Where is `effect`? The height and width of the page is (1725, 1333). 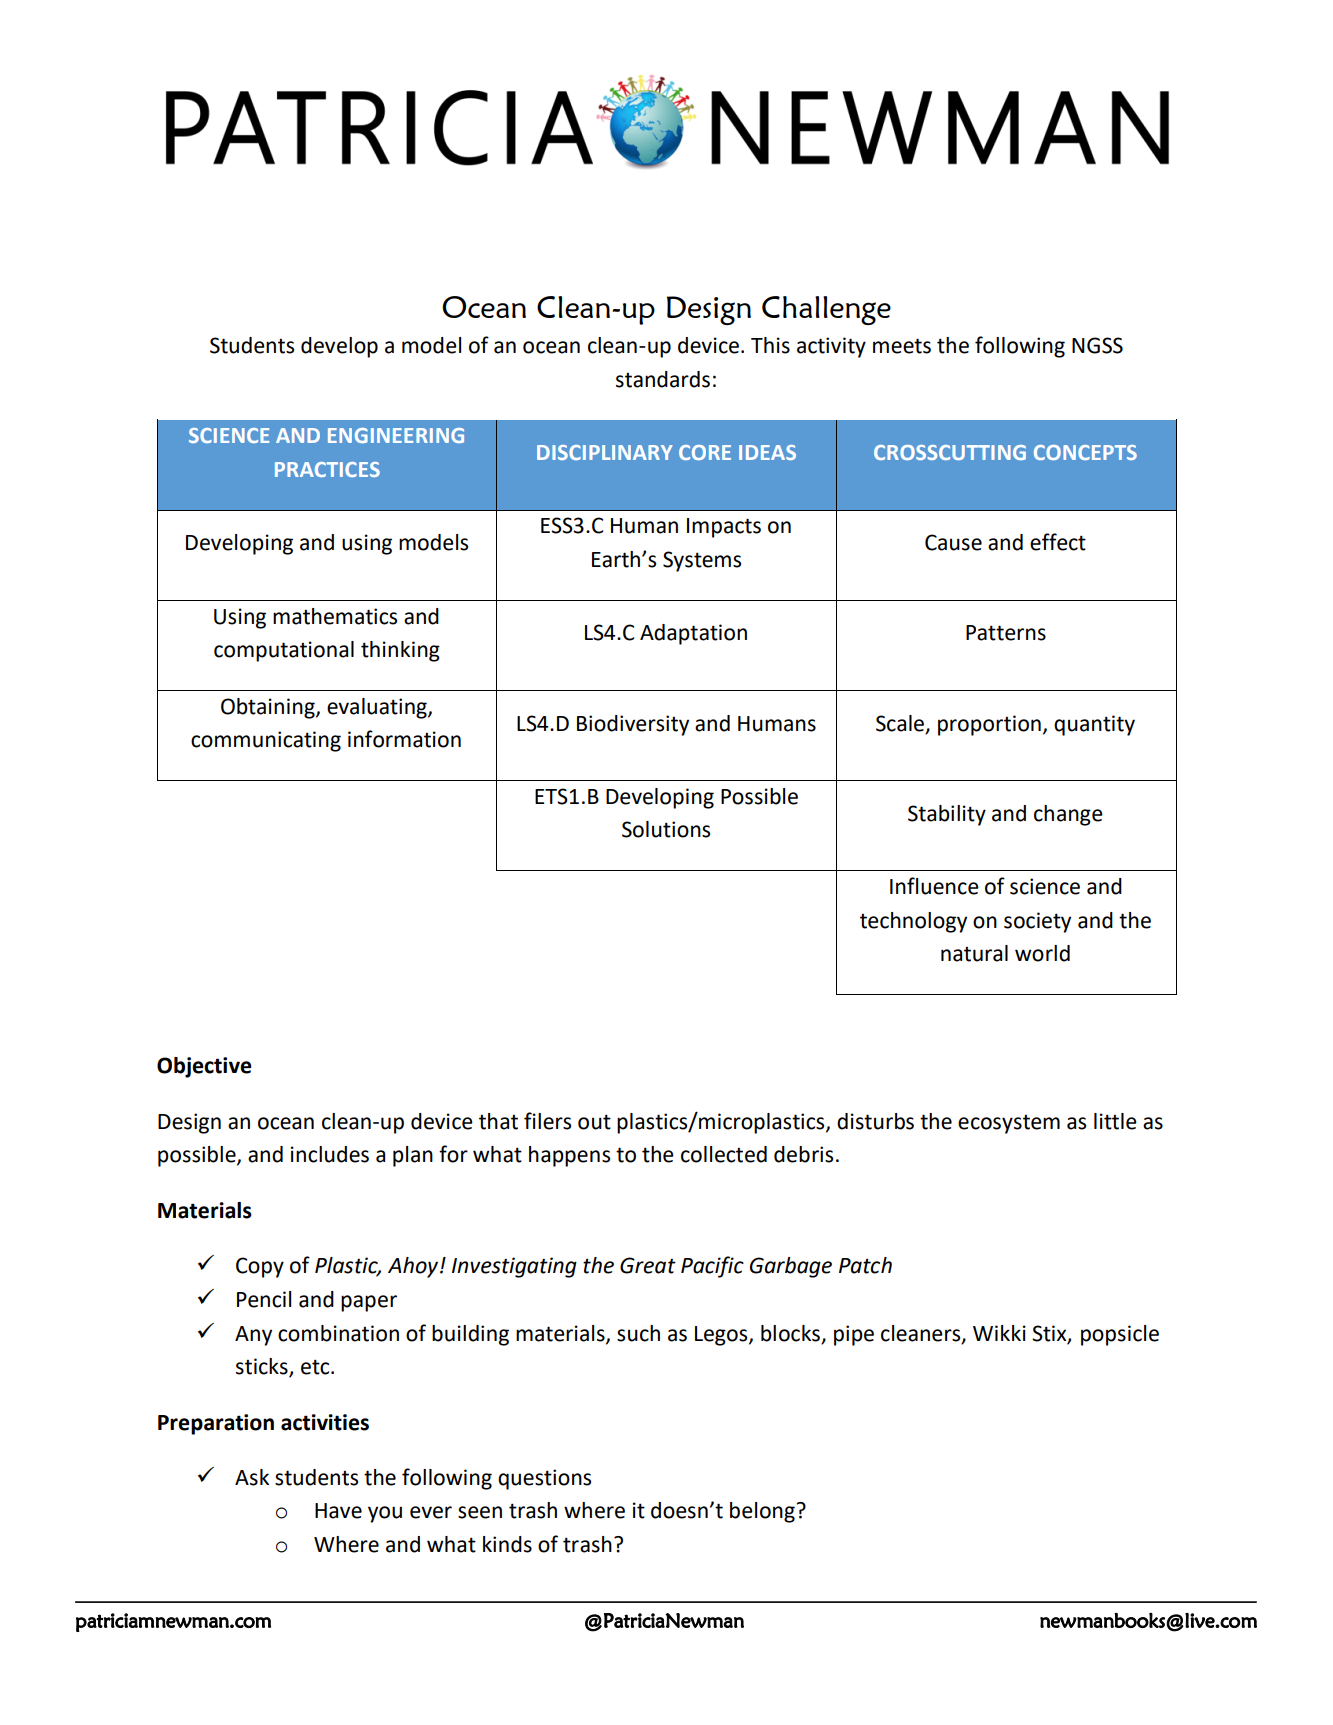 effect is located at coordinates (1058, 542).
